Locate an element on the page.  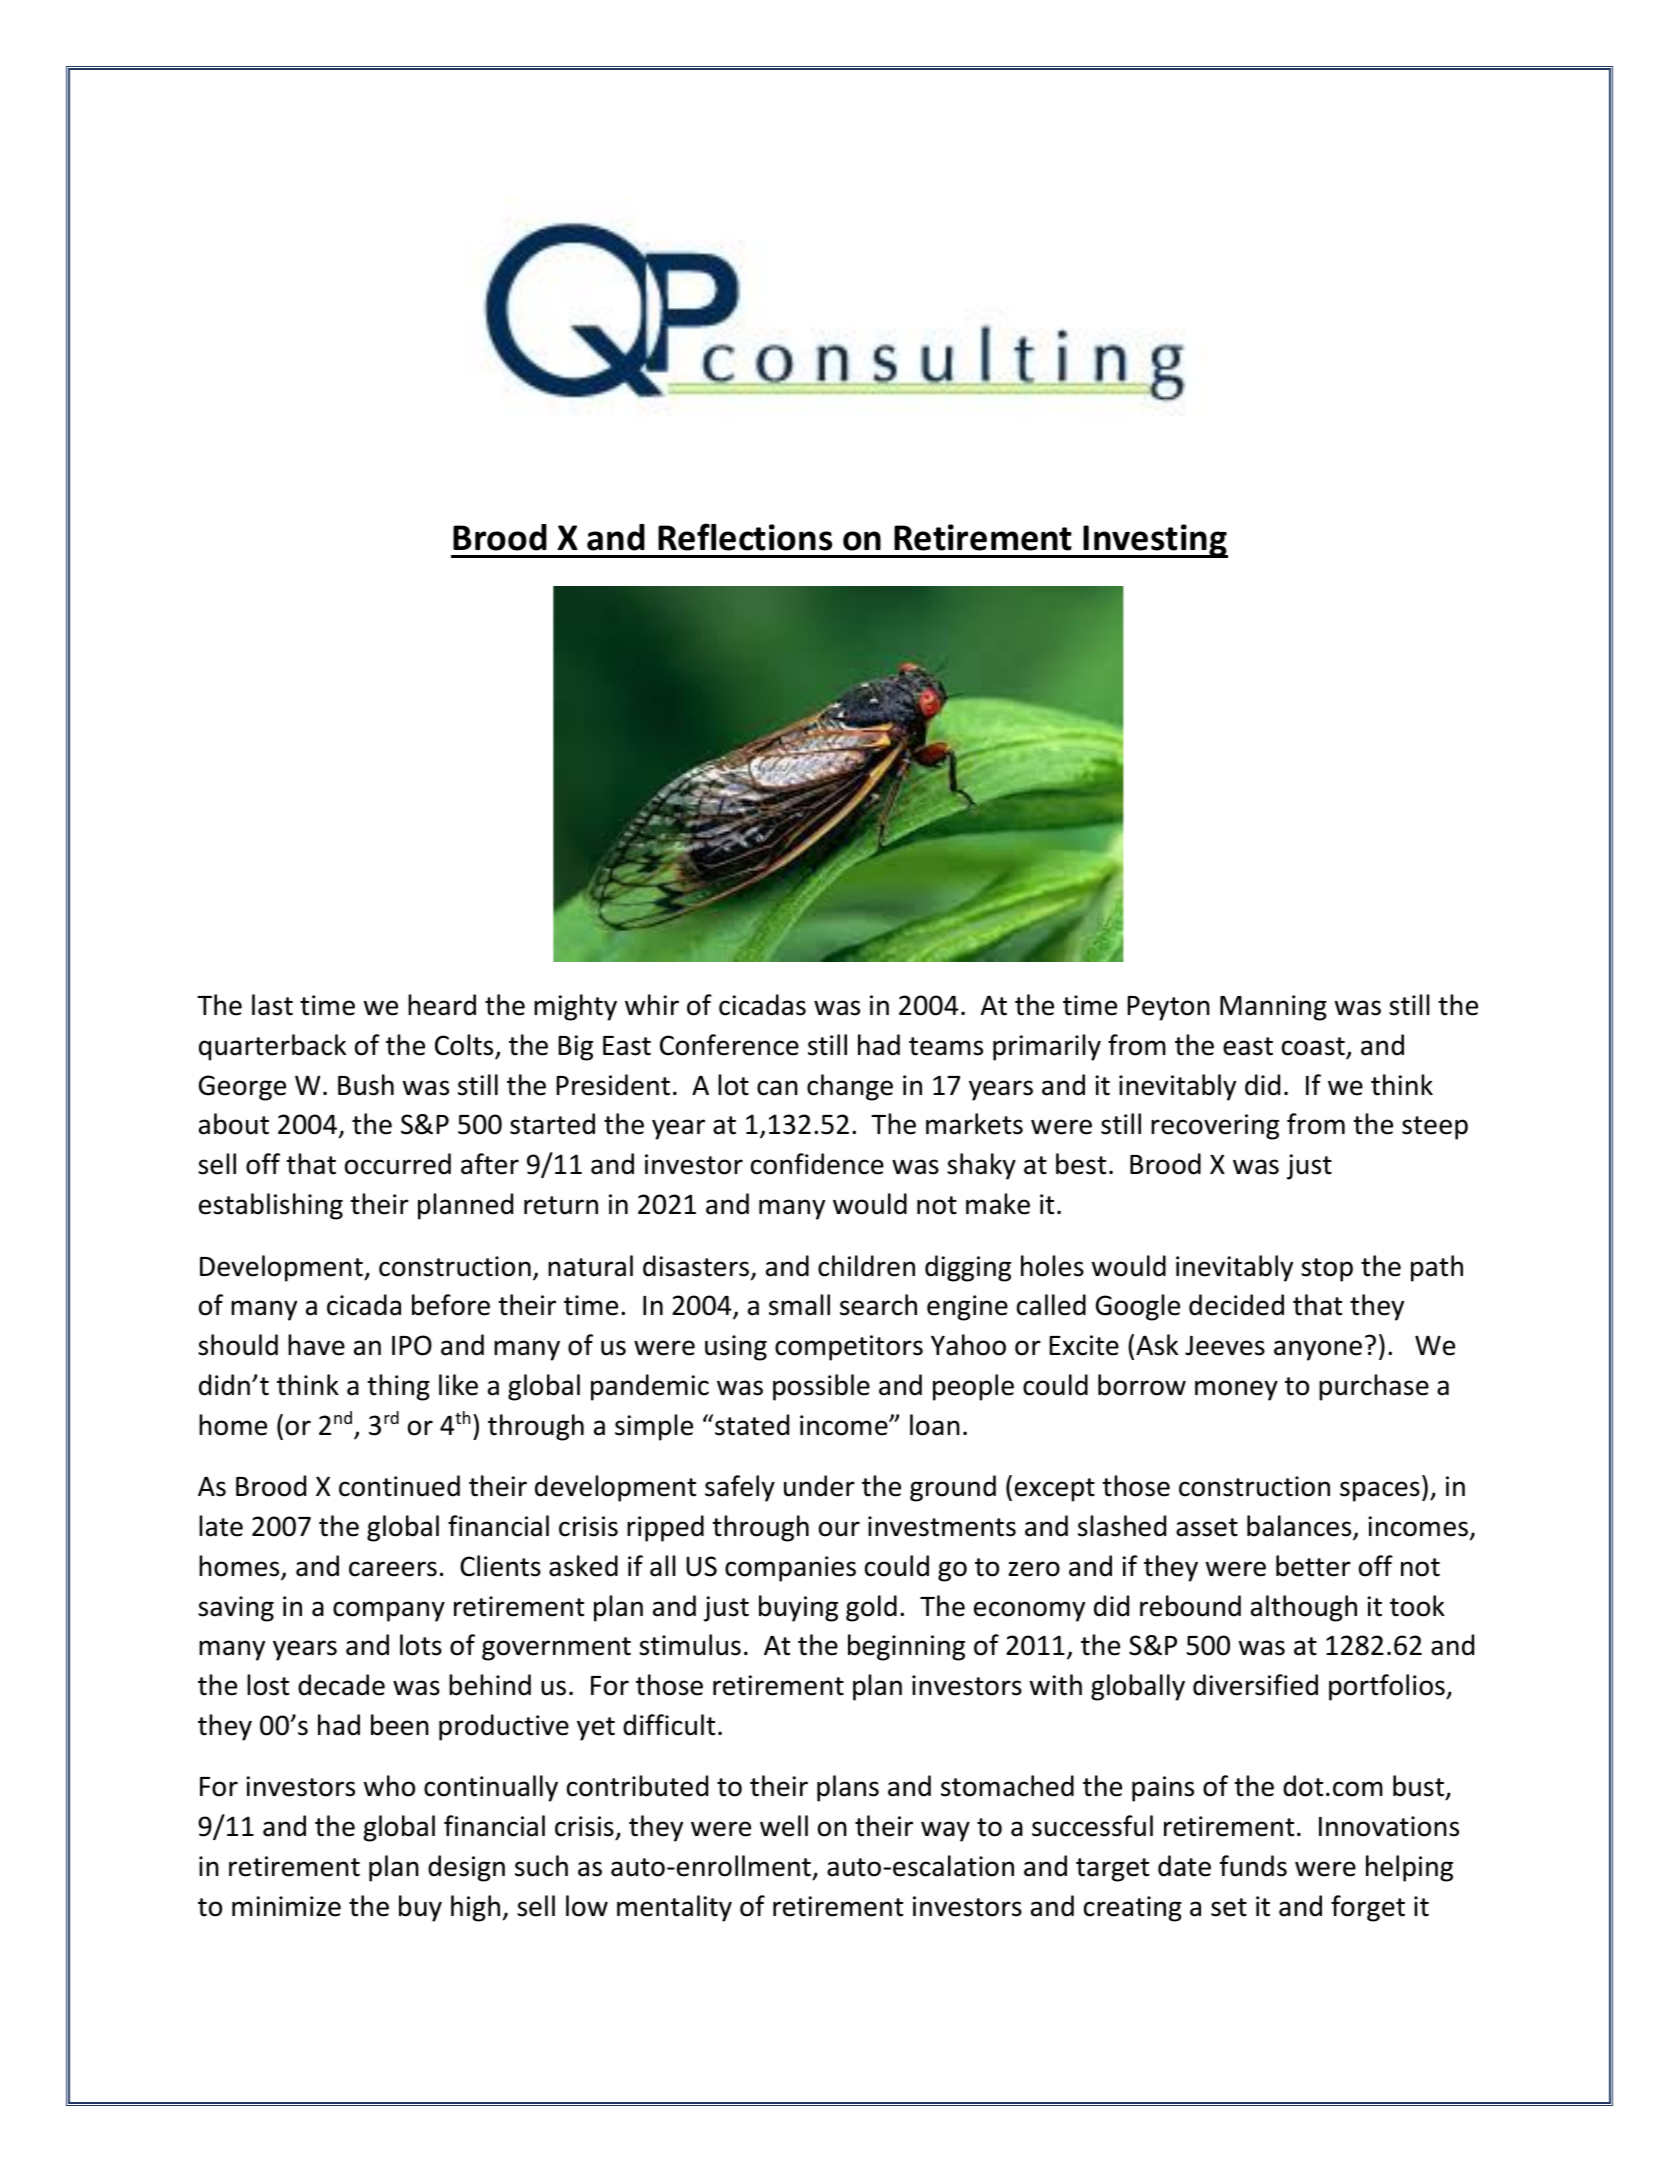
Reflections is located at coordinates (745, 537).
